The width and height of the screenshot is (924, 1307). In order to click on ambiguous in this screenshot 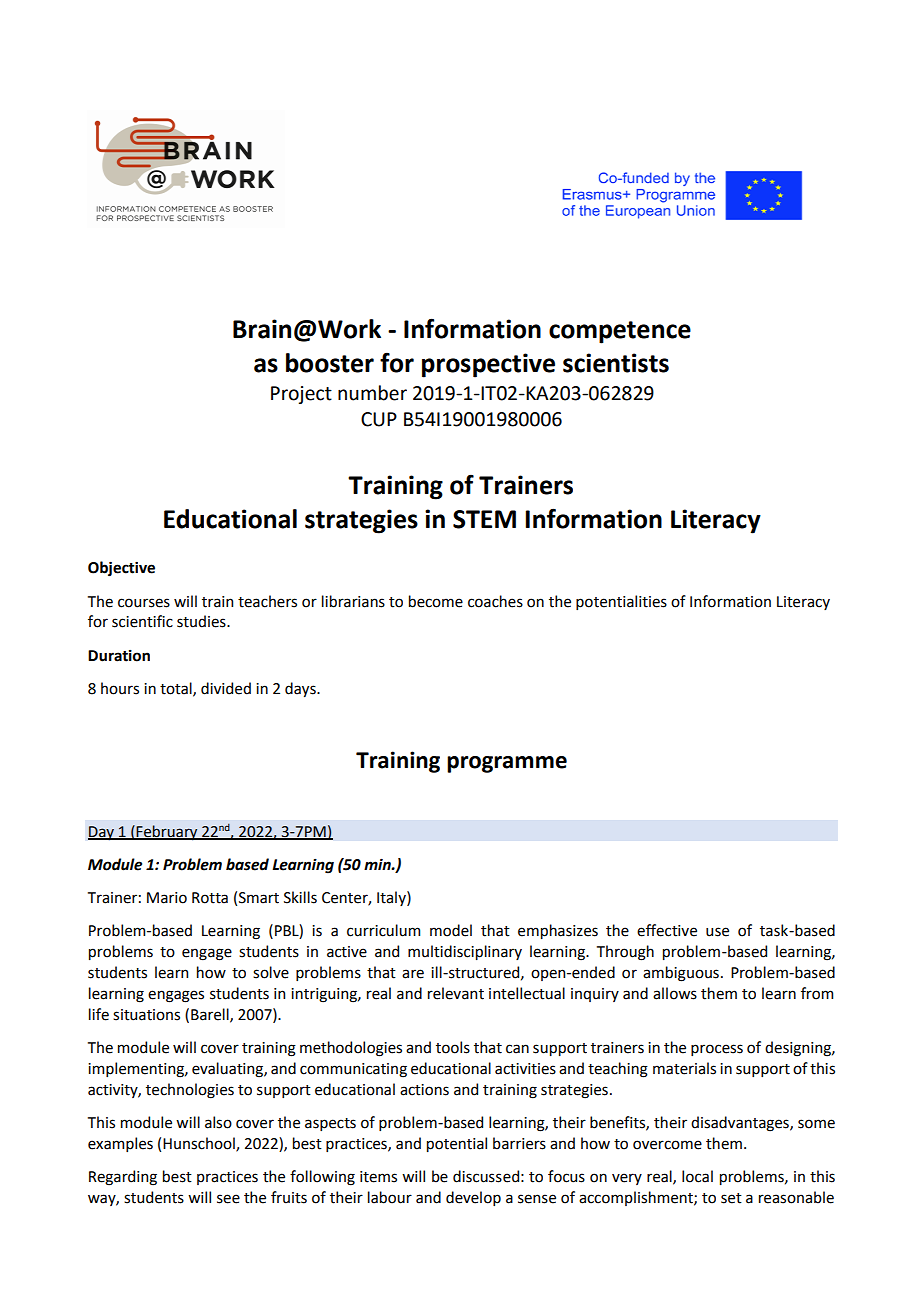, I will do `click(681, 974)`.
